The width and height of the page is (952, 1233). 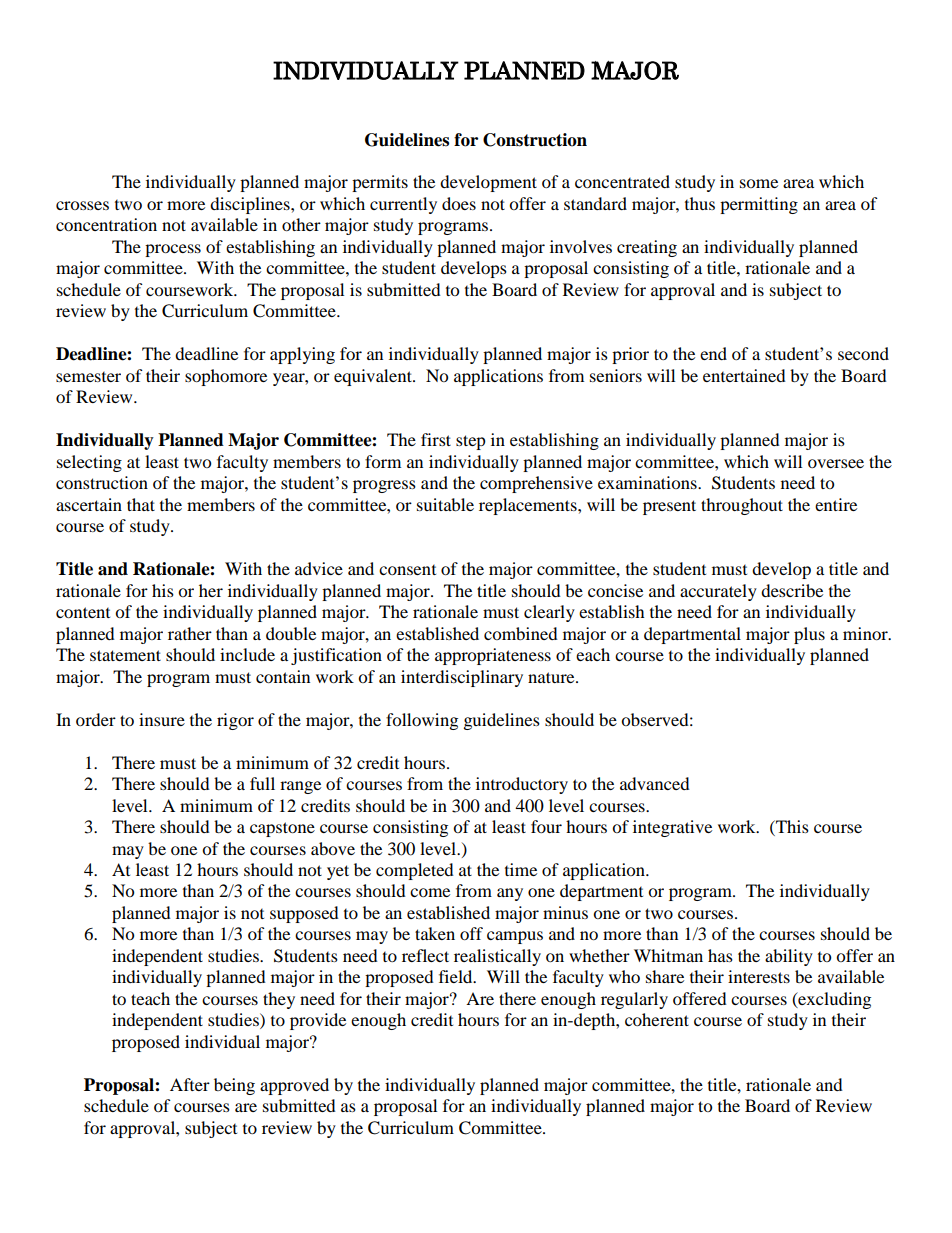 What do you see at coordinates (190, 1084) in the page?
I see `After` at bounding box center [190, 1084].
